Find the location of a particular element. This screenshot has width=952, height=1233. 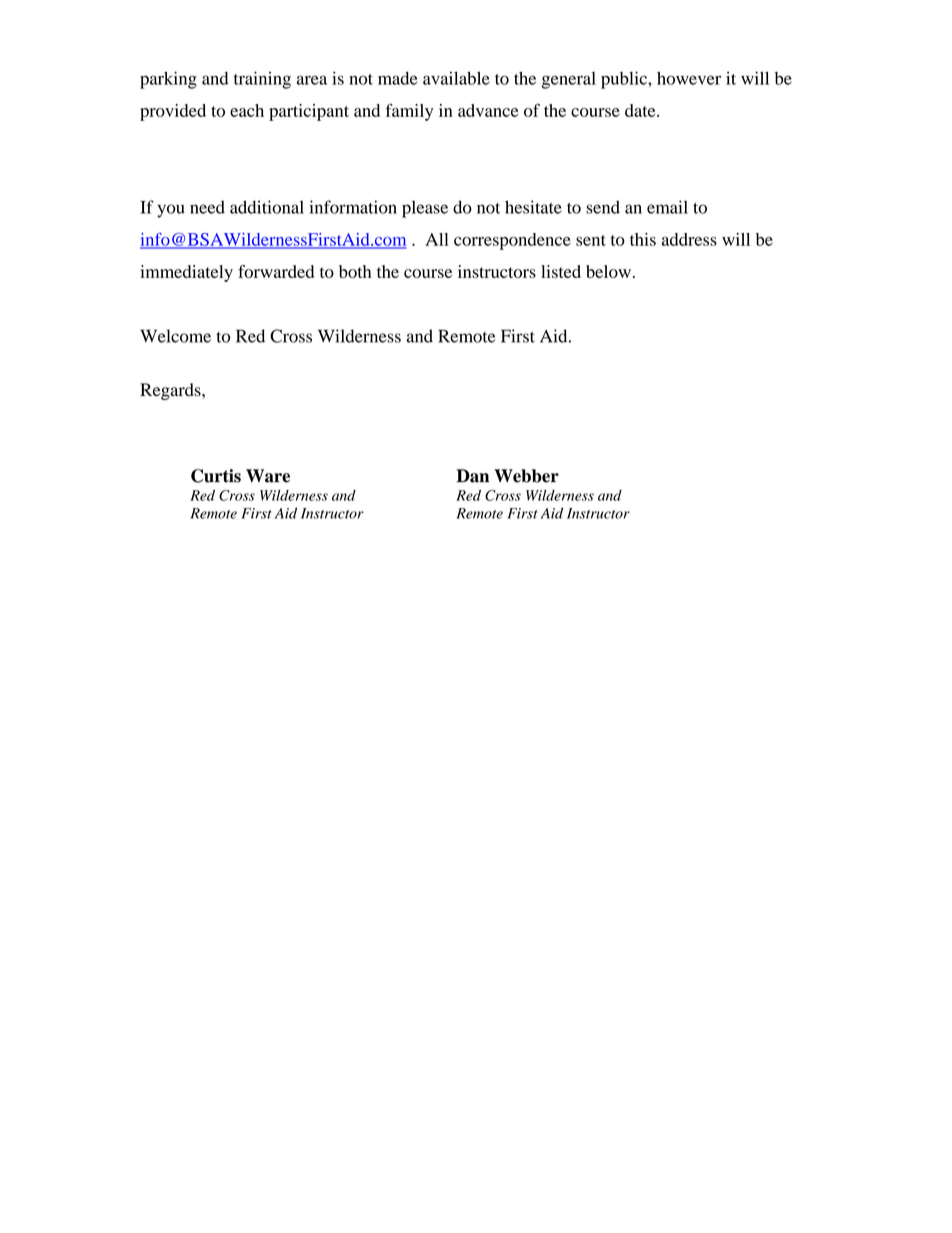

listed is located at coordinates (561, 271).
